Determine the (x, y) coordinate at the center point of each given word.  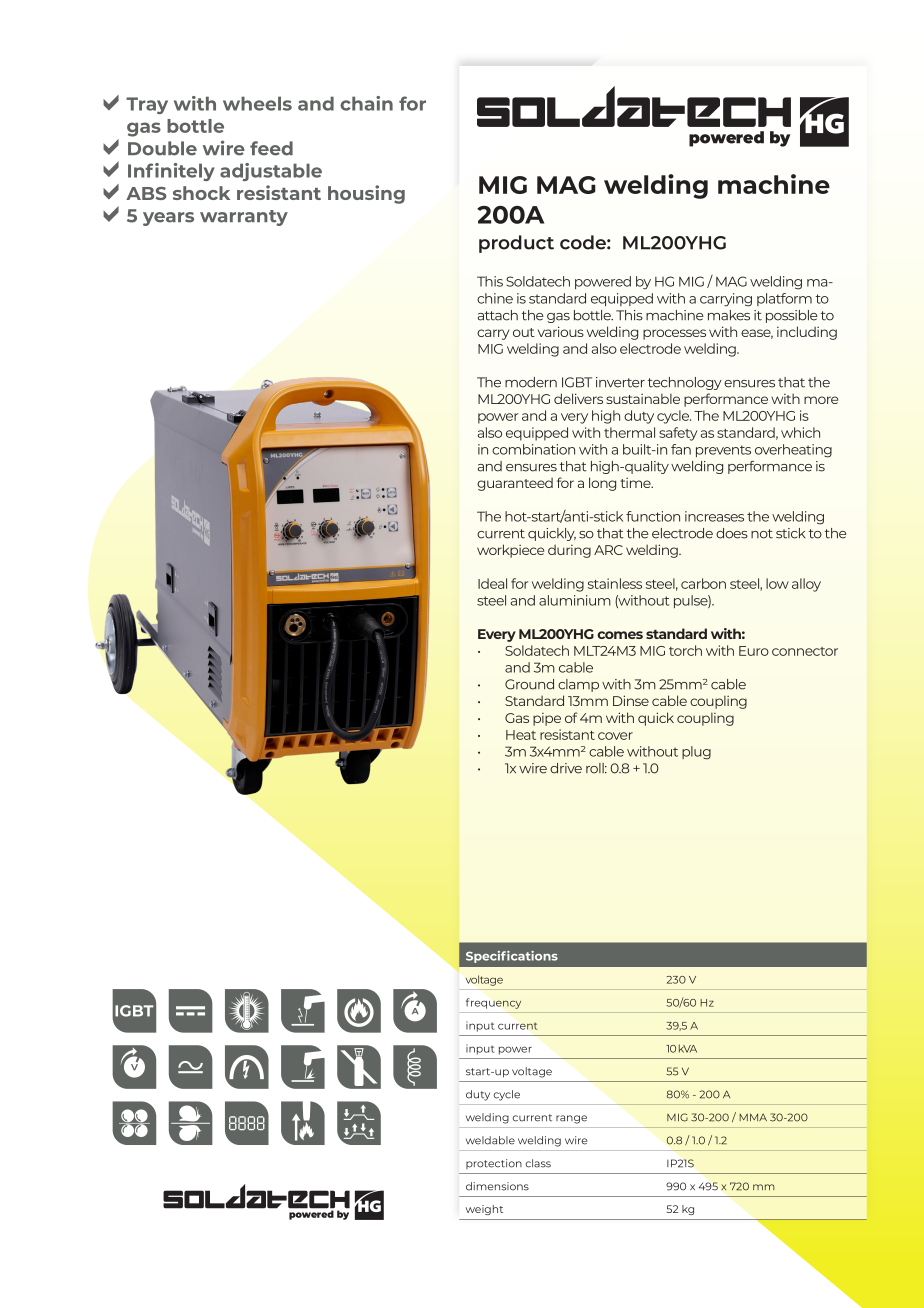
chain (366, 103)
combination (533, 449)
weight (484, 1210)
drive (566, 768)
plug (696, 753)
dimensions (497, 1186)
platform (784, 299)
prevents (723, 451)
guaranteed (515, 484)
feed (271, 148)
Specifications (512, 957)
